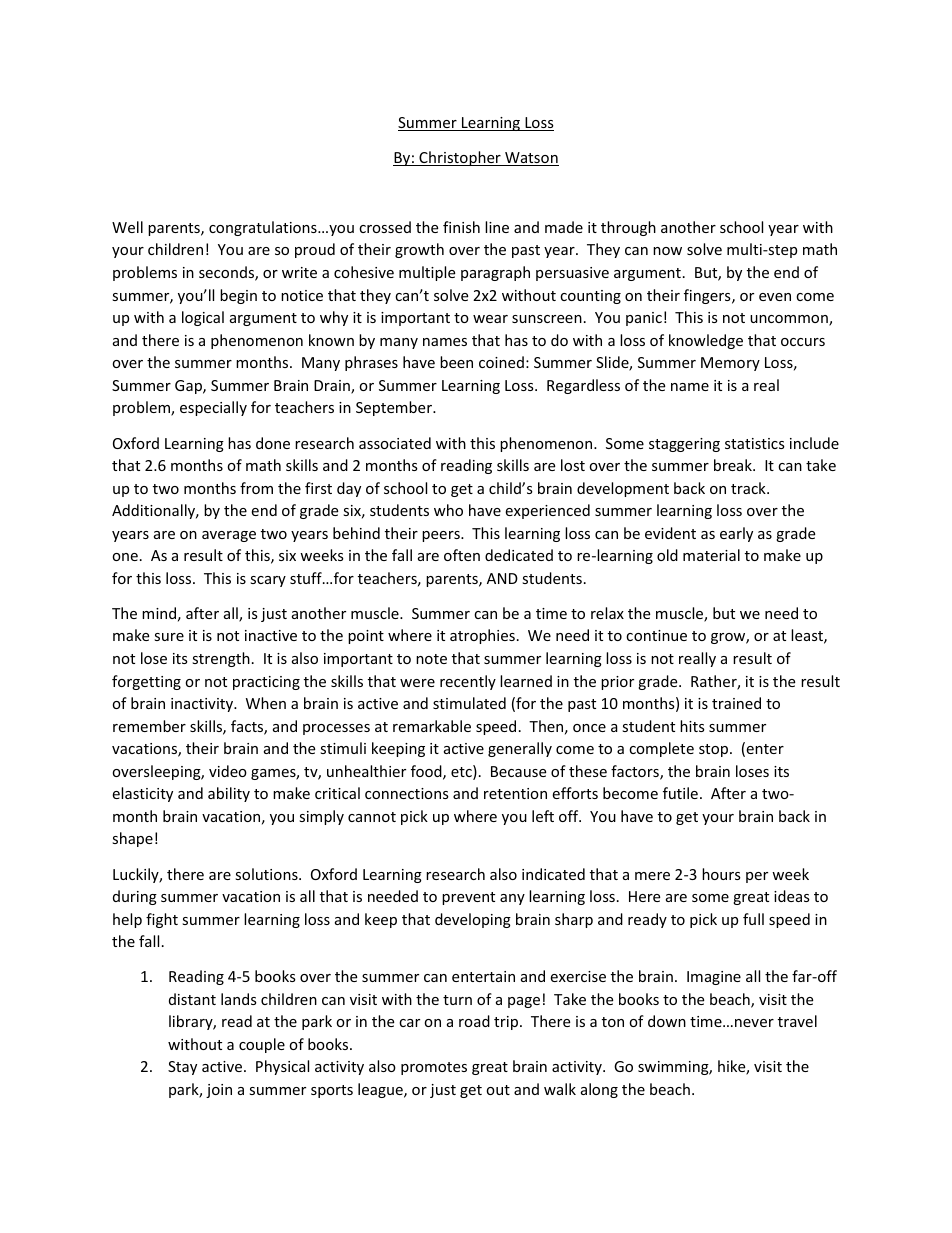  Describe the element at coordinates (456, 362) in the screenshot. I see `been` at that location.
